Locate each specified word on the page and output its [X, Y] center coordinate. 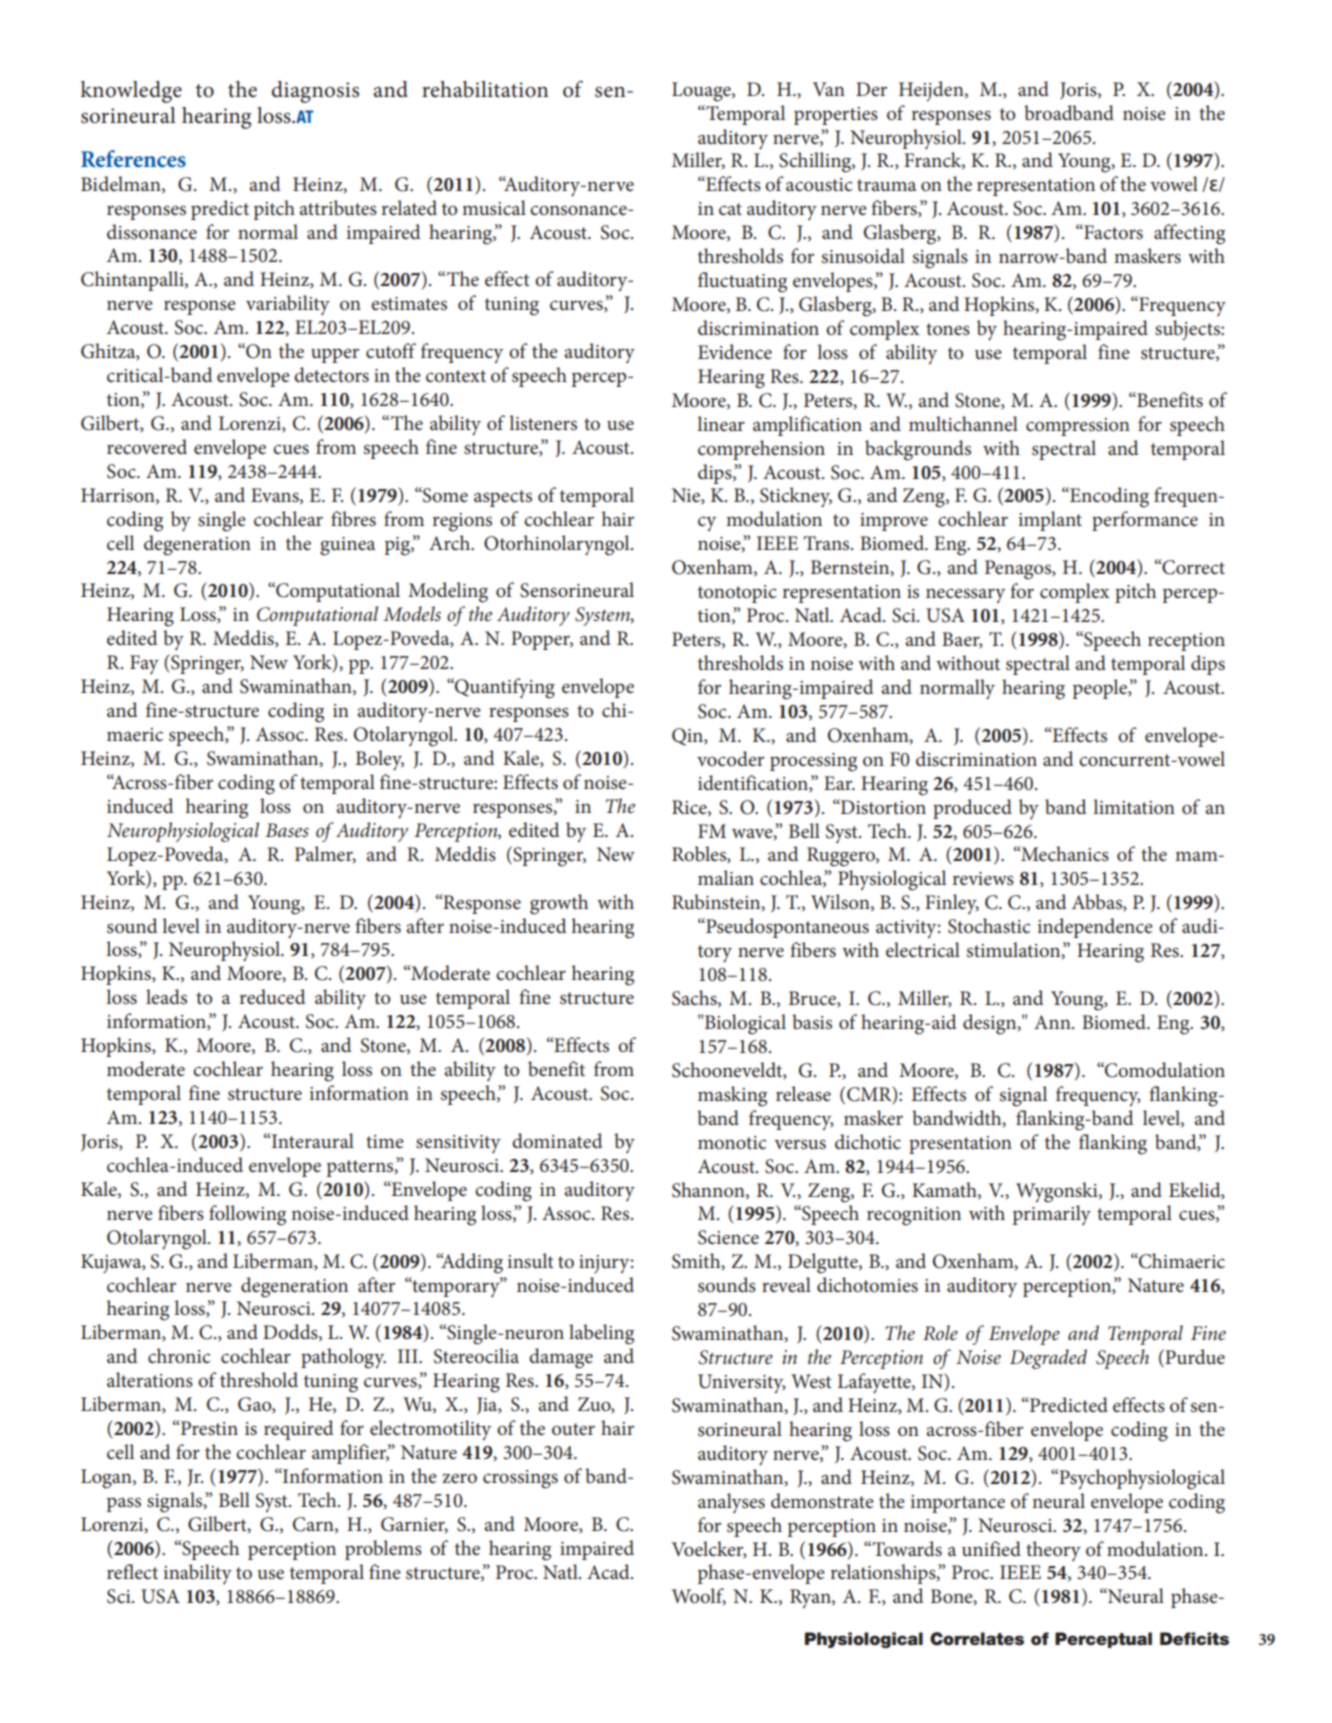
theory [1053, 1551]
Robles [700, 854]
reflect [132, 1572]
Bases [287, 830]
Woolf [699, 1596]
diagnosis [315, 92]
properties [836, 116]
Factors [1112, 232]
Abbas [1098, 902]
